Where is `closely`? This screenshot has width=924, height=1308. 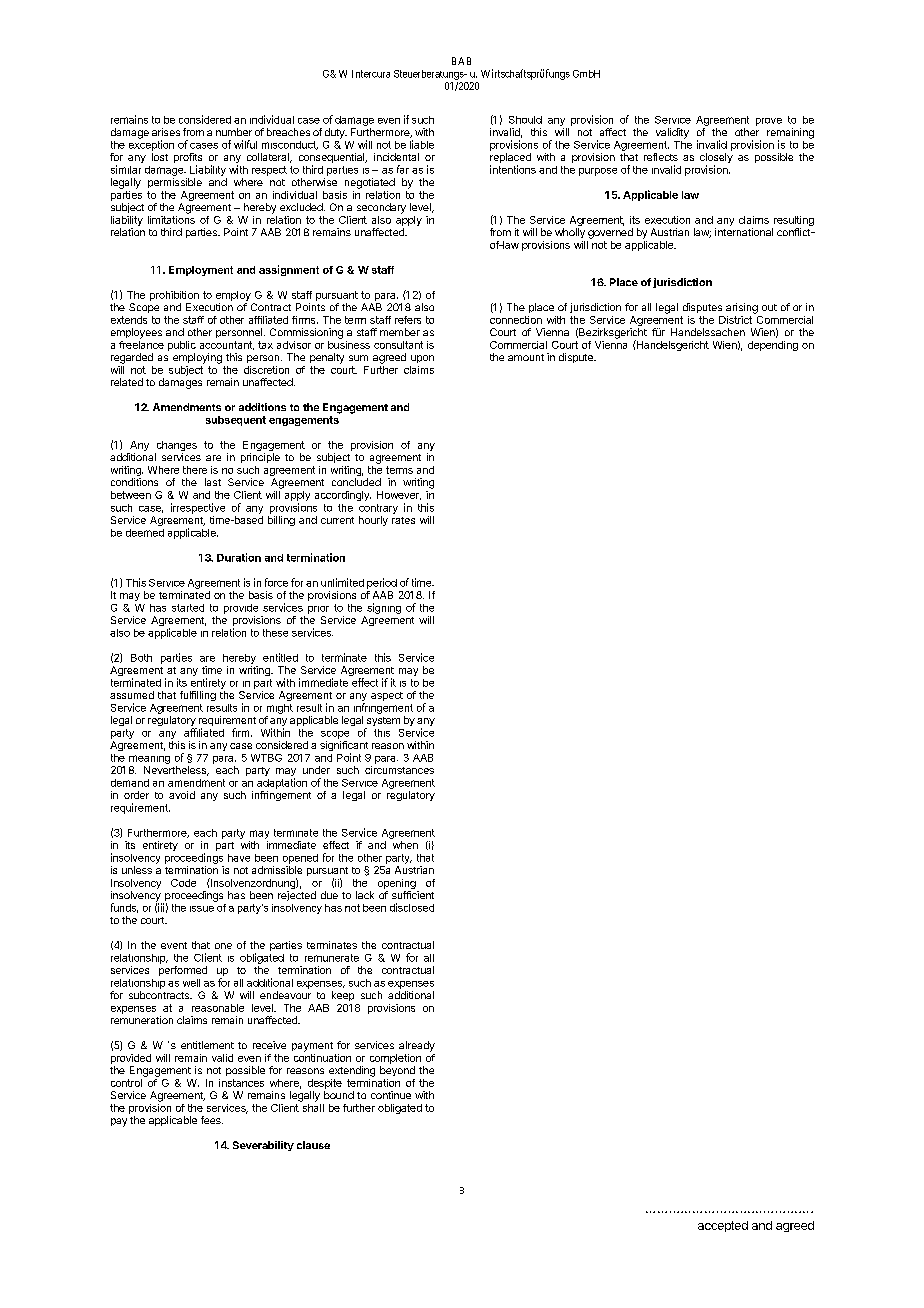 closely is located at coordinates (716, 159).
